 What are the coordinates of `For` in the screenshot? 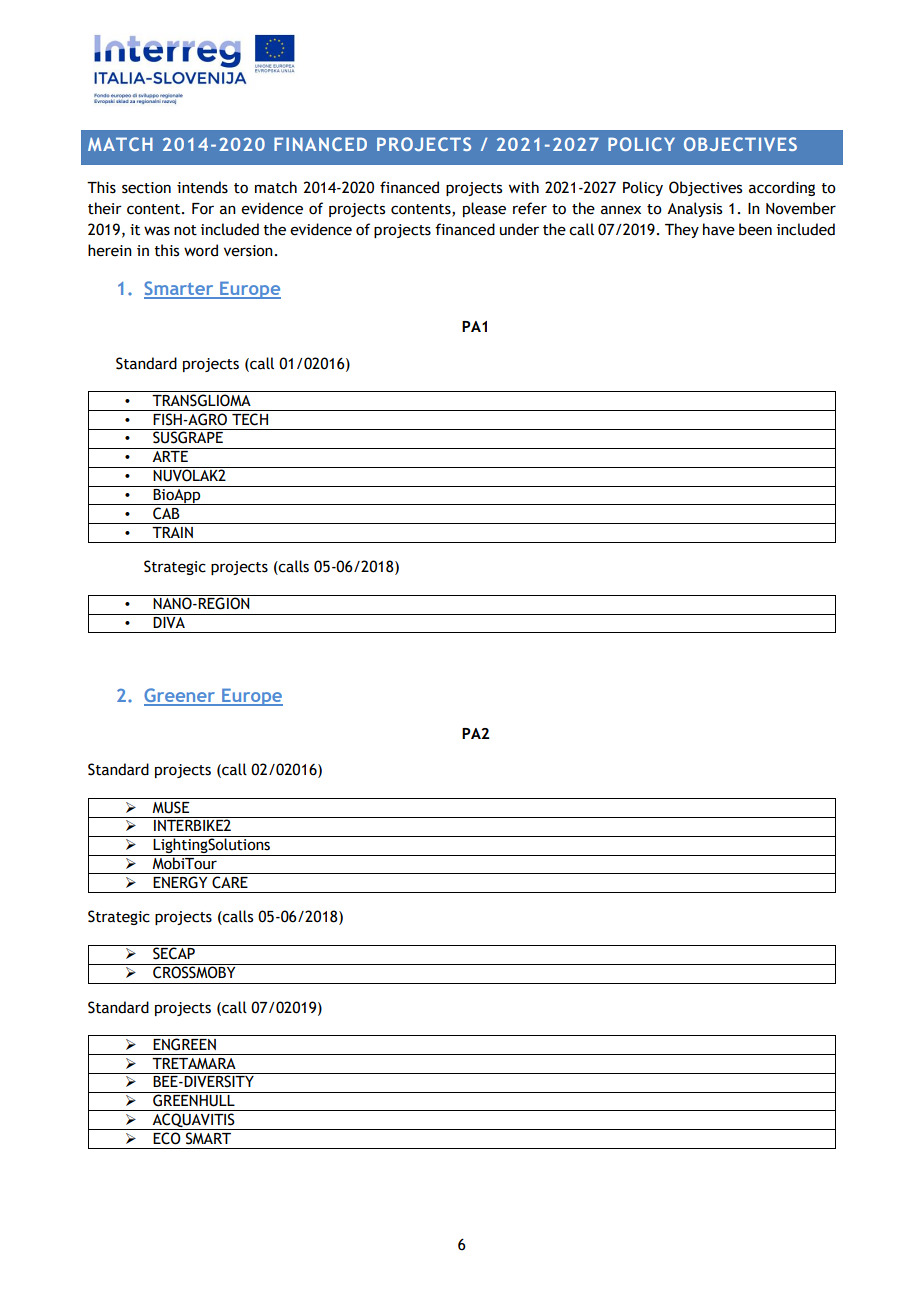 It's located at (203, 209).
